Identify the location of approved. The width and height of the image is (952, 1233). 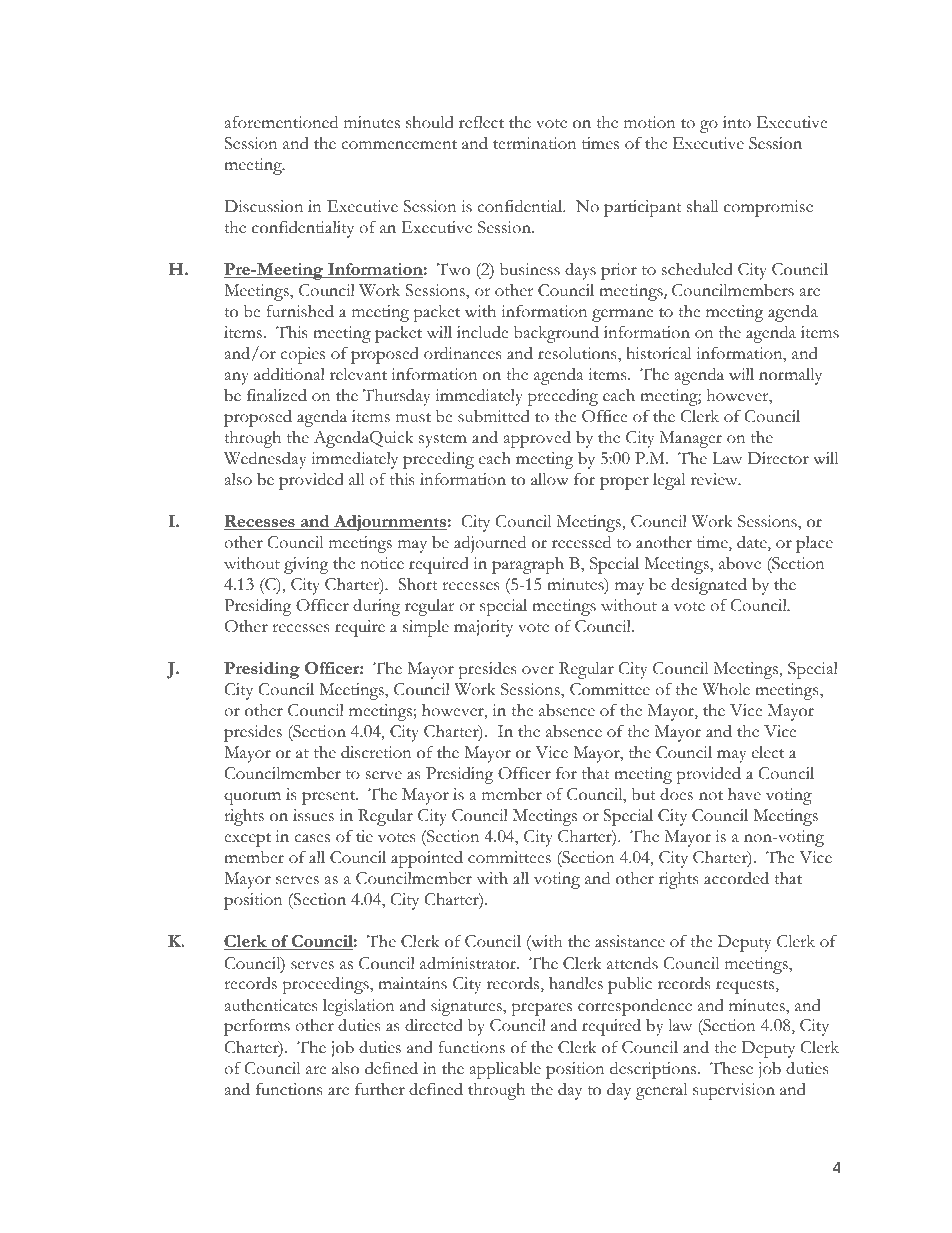
(537, 439).
